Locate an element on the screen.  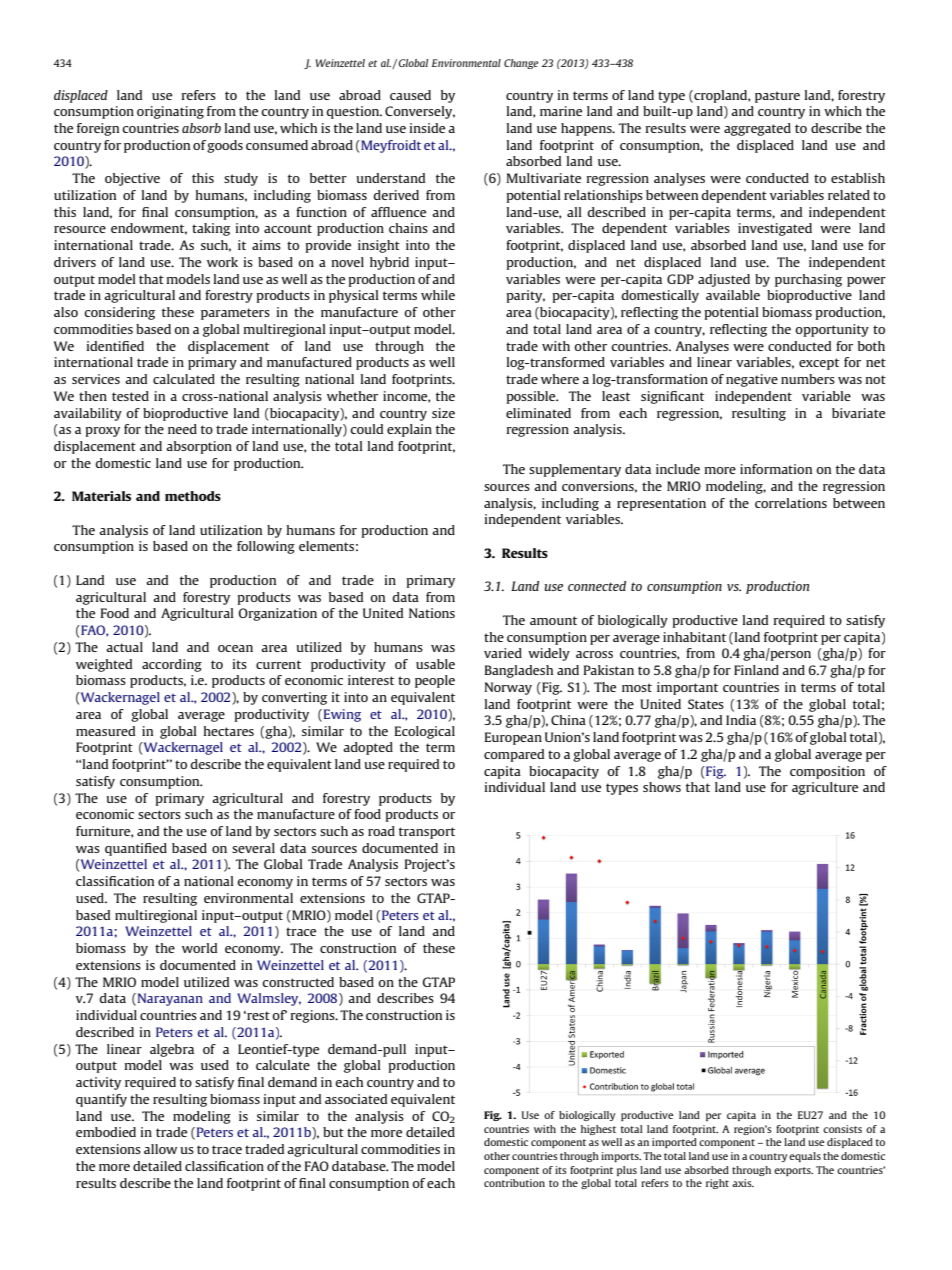
allow is located at coordinates (160, 1149).
